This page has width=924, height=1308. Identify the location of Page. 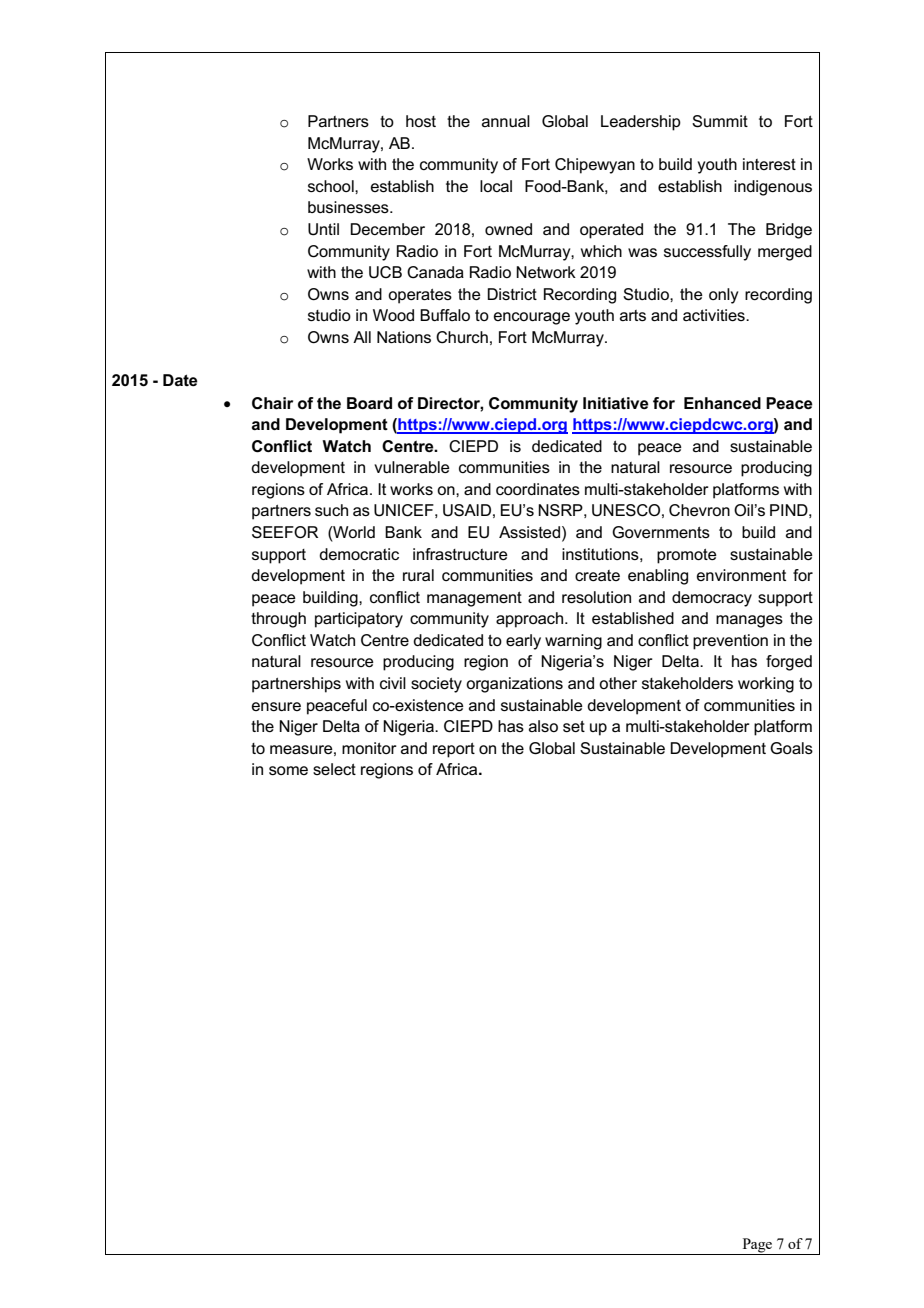
(757, 1246).
